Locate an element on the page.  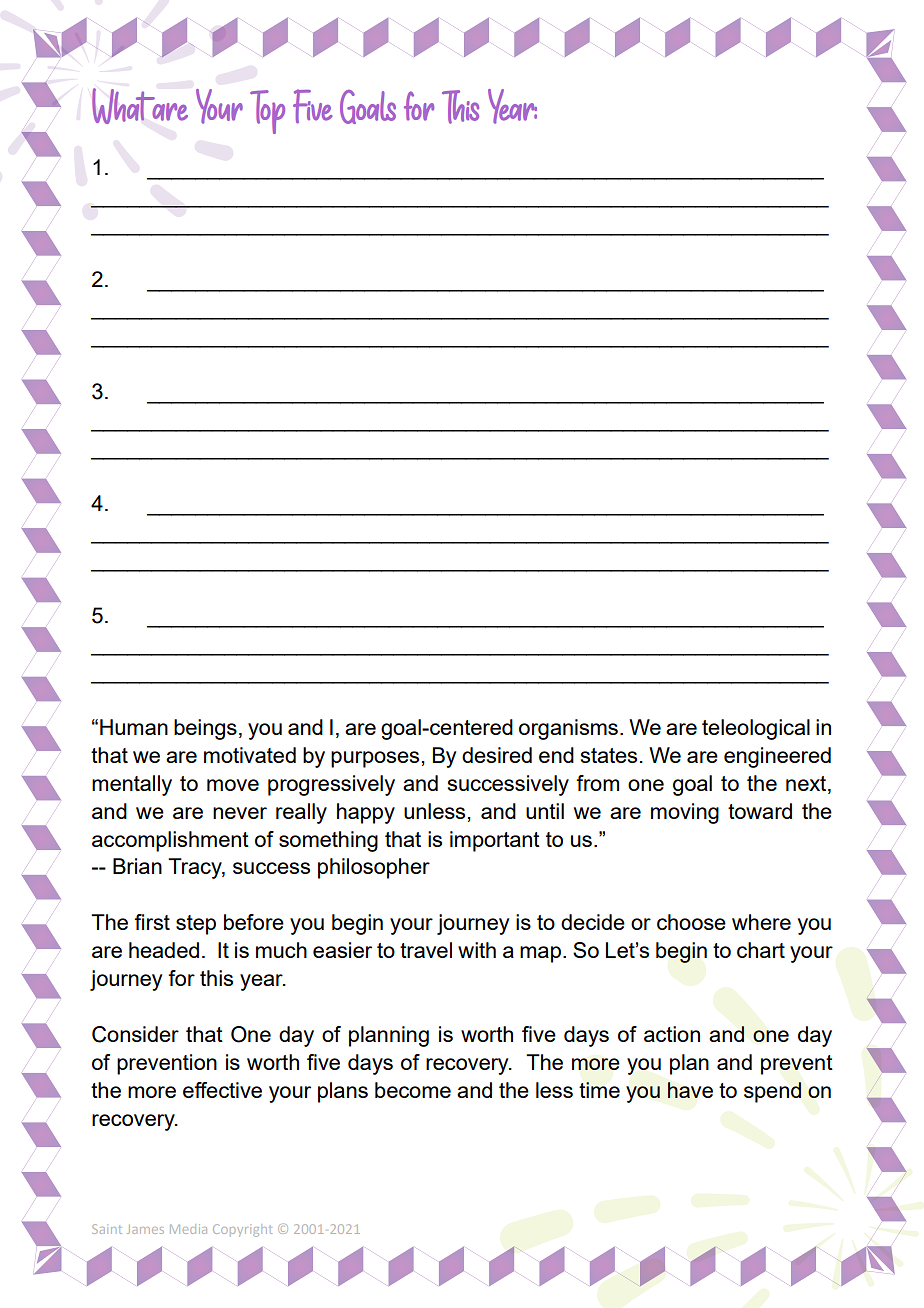
step is located at coordinates (196, 925).
